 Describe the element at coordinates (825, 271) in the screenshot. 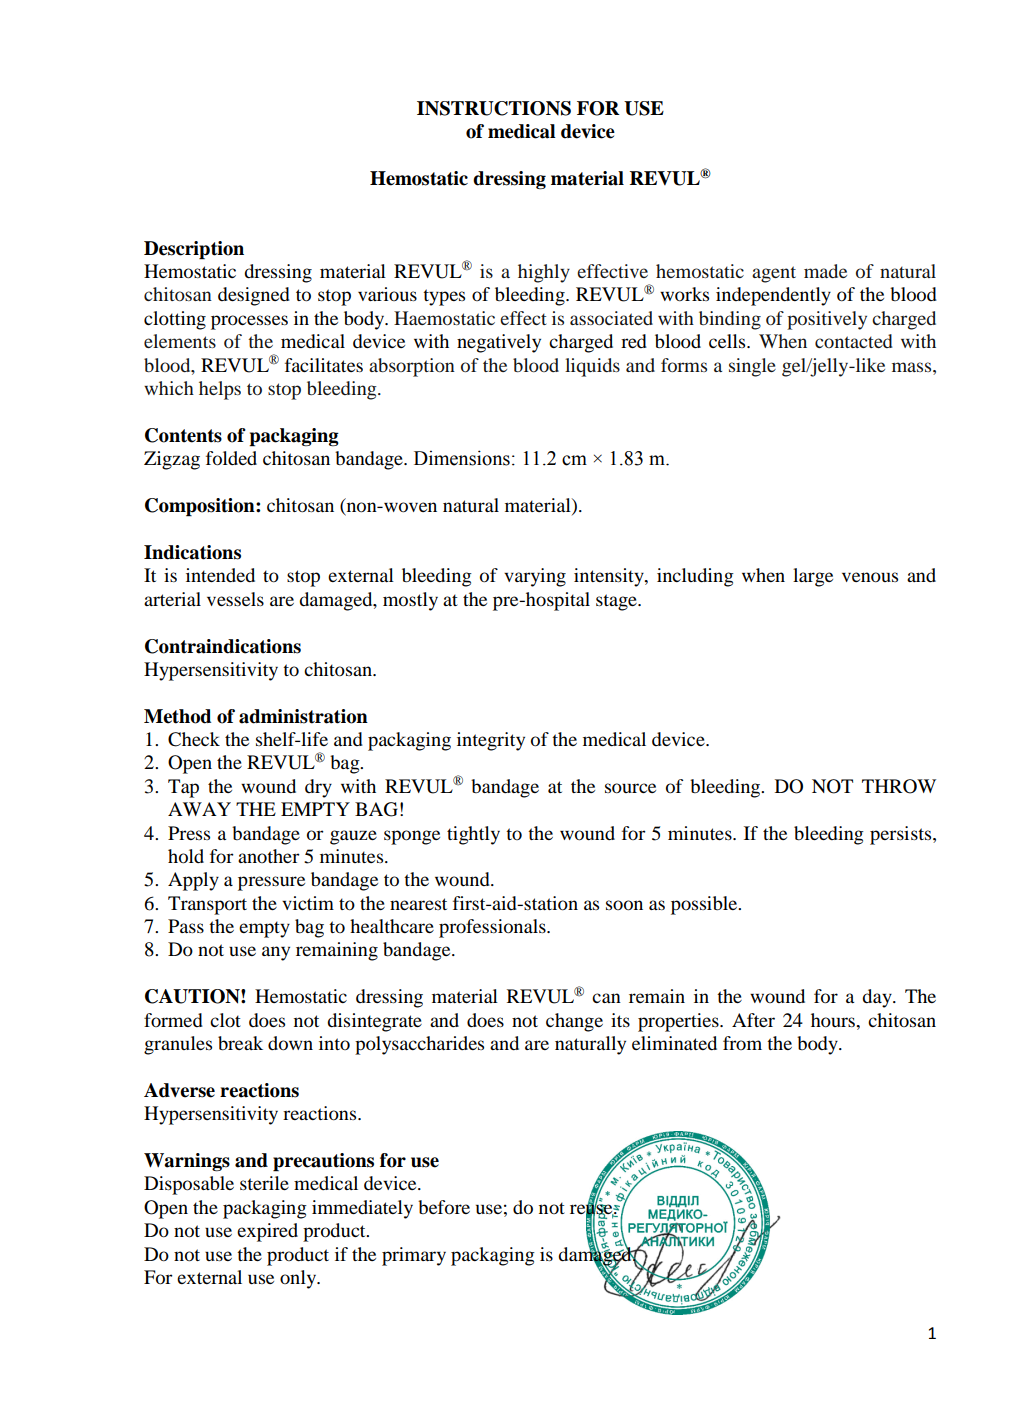

I see `made` at that location.
